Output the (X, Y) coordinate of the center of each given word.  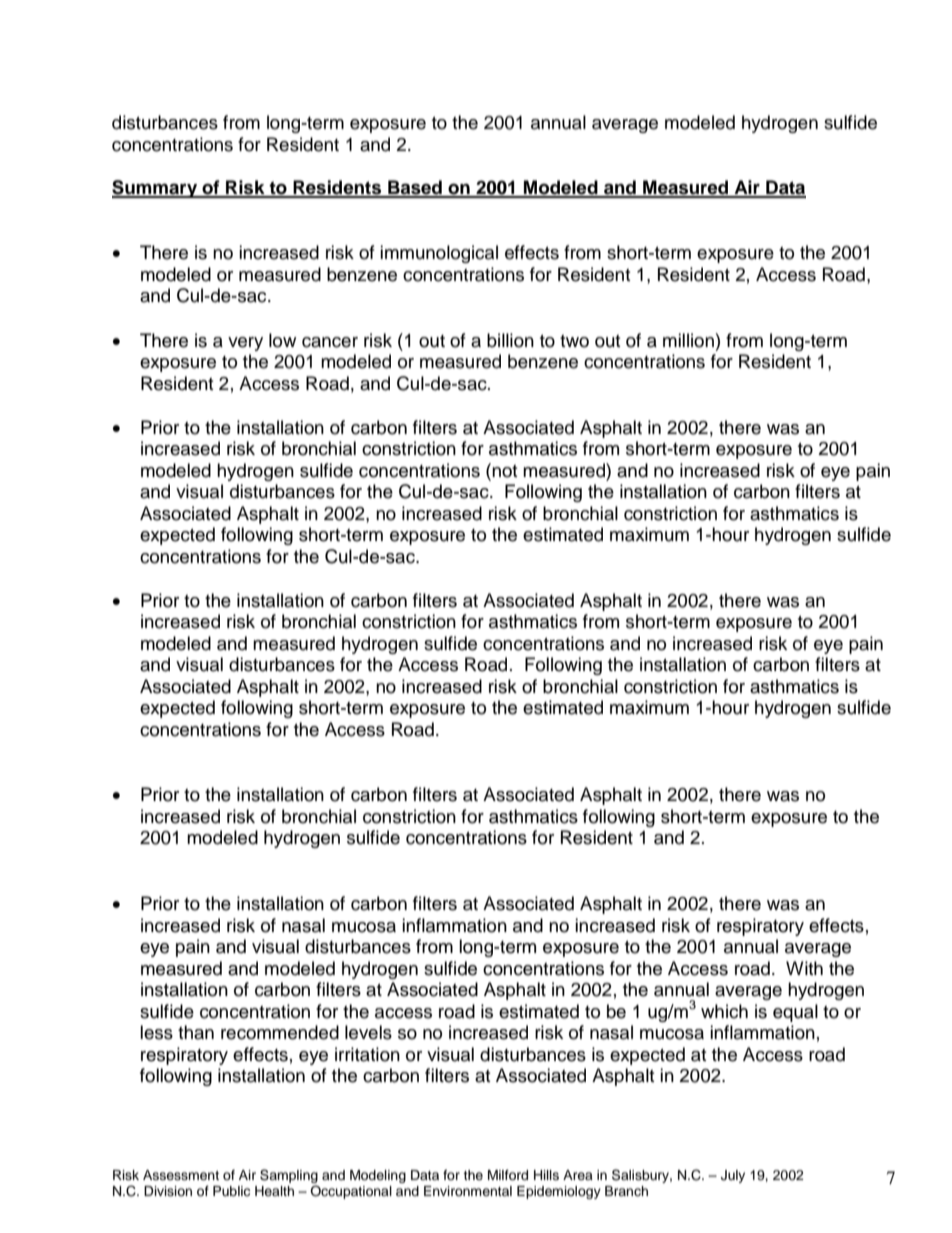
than (196, 1032)
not (503, 470)
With (804, 968)
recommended (280, 1032)
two (574, 341)
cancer (330, 342)
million (688, 340)
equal (795, 1013)
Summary (156, 189)
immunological (439, 254)
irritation (367, 1054)
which (724, 1011)
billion (510, 340)
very (245, 344)
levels (368, 1032)
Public (231, 1191)
